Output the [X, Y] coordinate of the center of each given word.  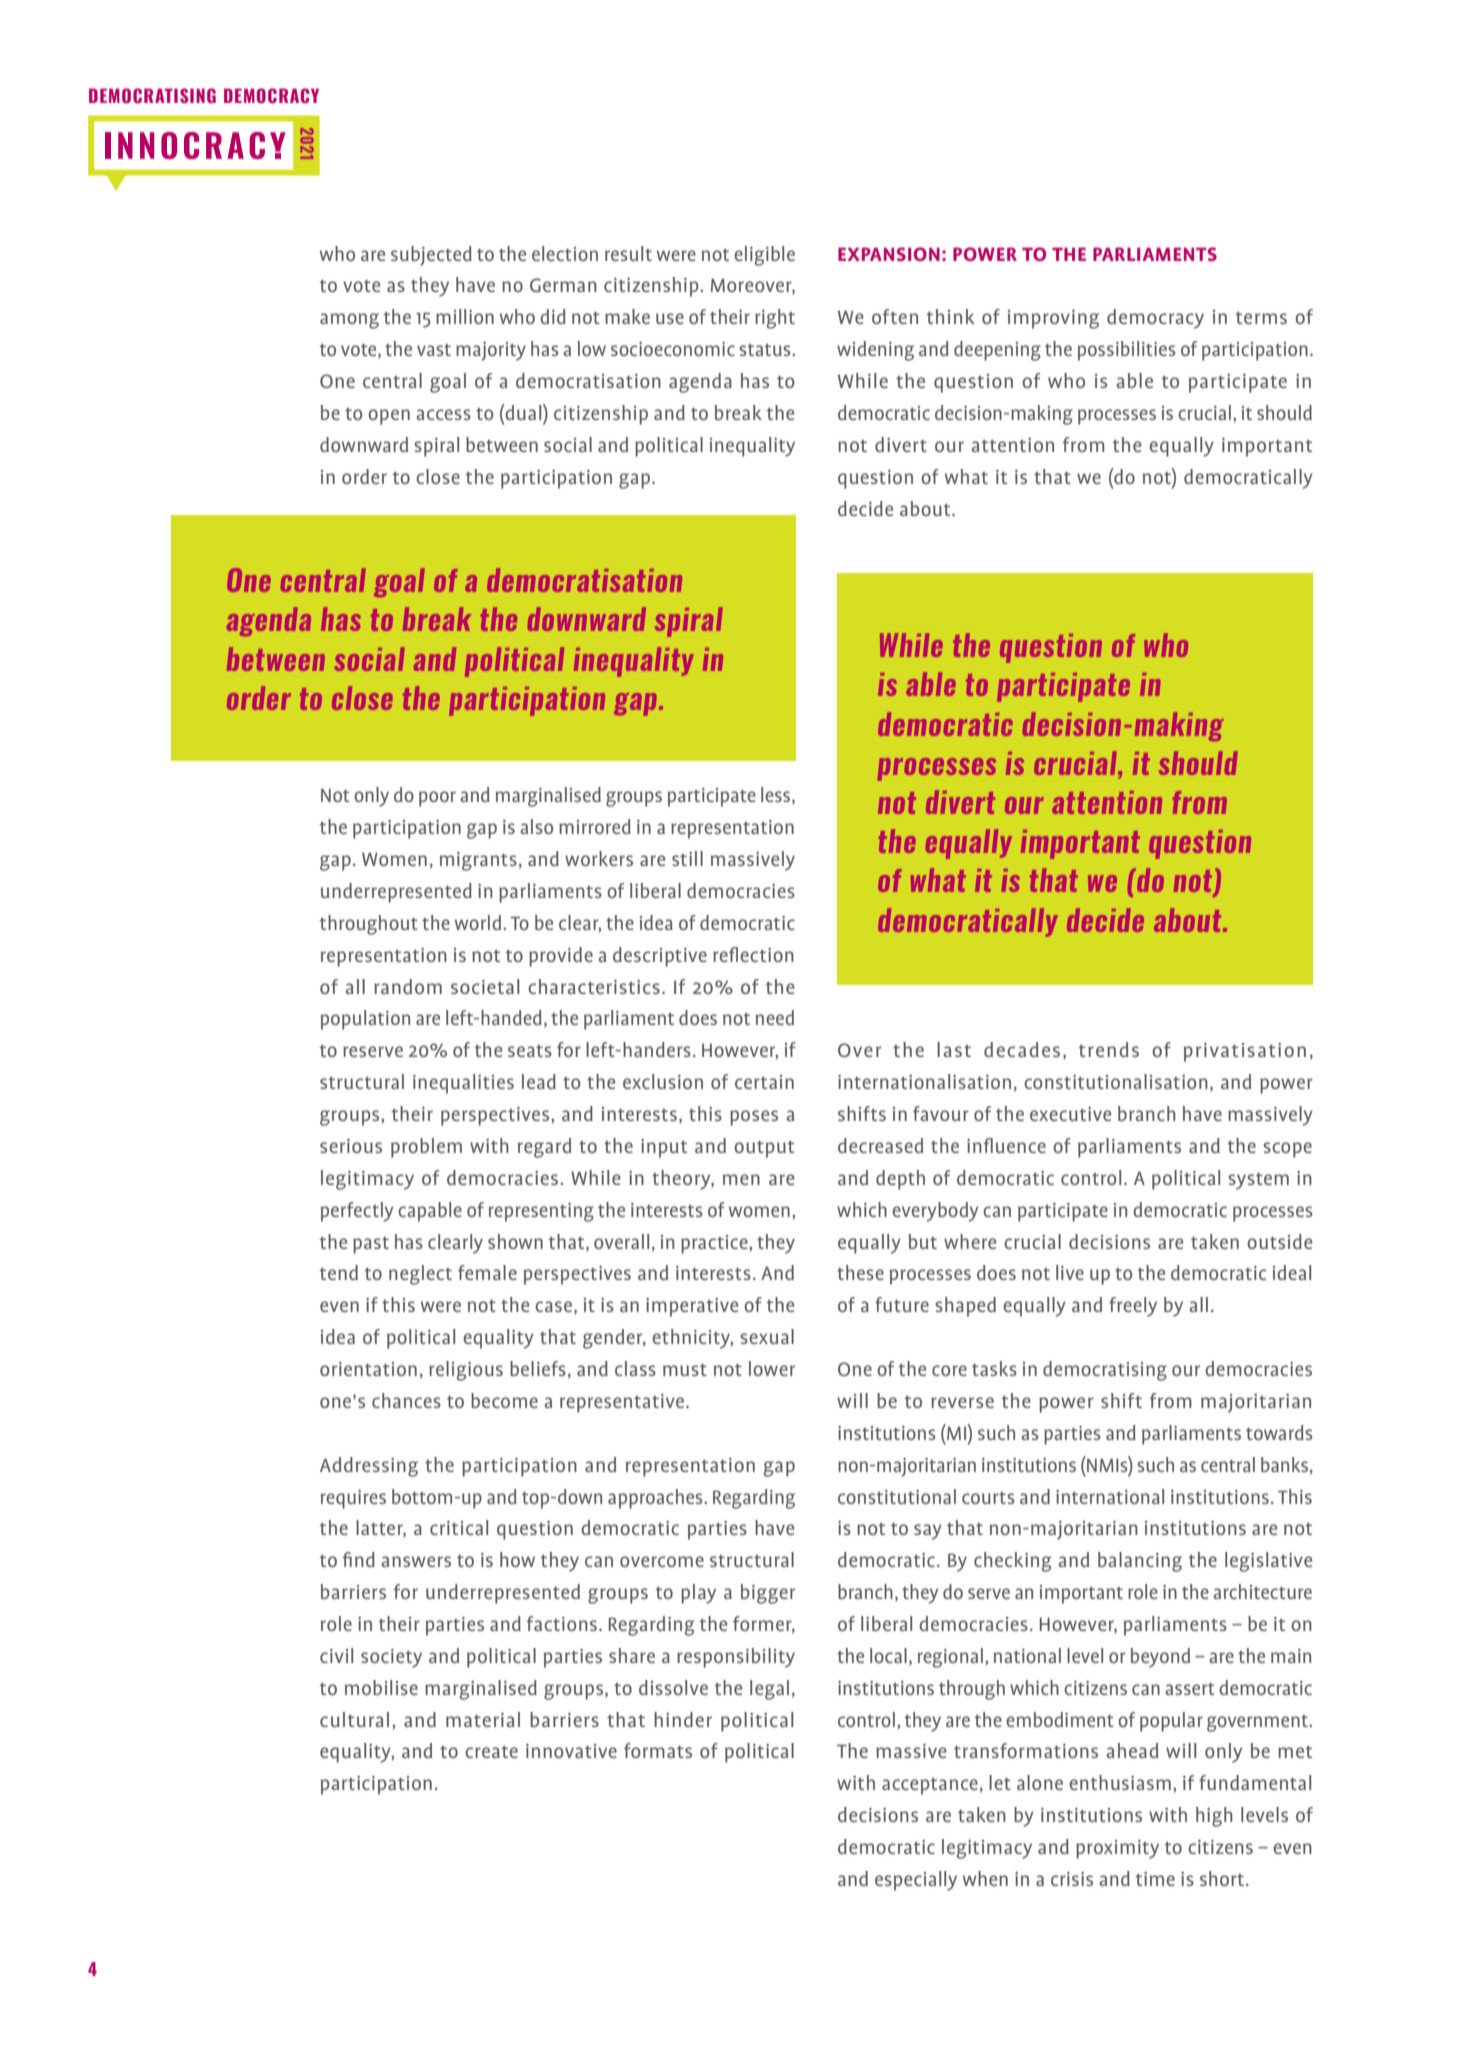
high [1214, 1817]
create [491, 1752]
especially [916, 1881]
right [775, 319]
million [465, 316]
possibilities [1127, 351]
